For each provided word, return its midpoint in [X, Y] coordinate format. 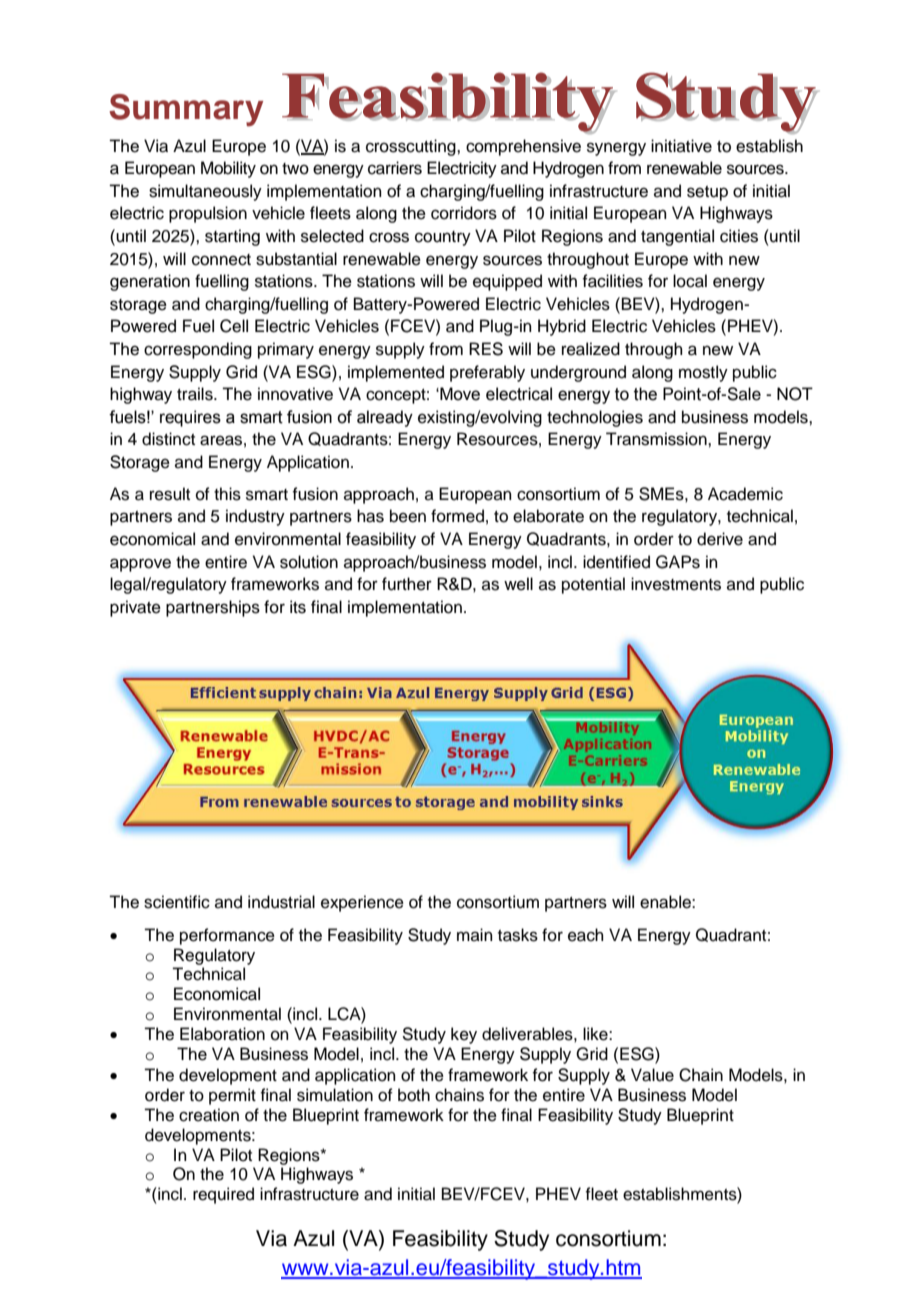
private [135, 608]
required [223, 1195]
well [518, 584]
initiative [681, 146]
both [414, 1095]
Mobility [228, 169]
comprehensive [523, 147]
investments [676, 584]
